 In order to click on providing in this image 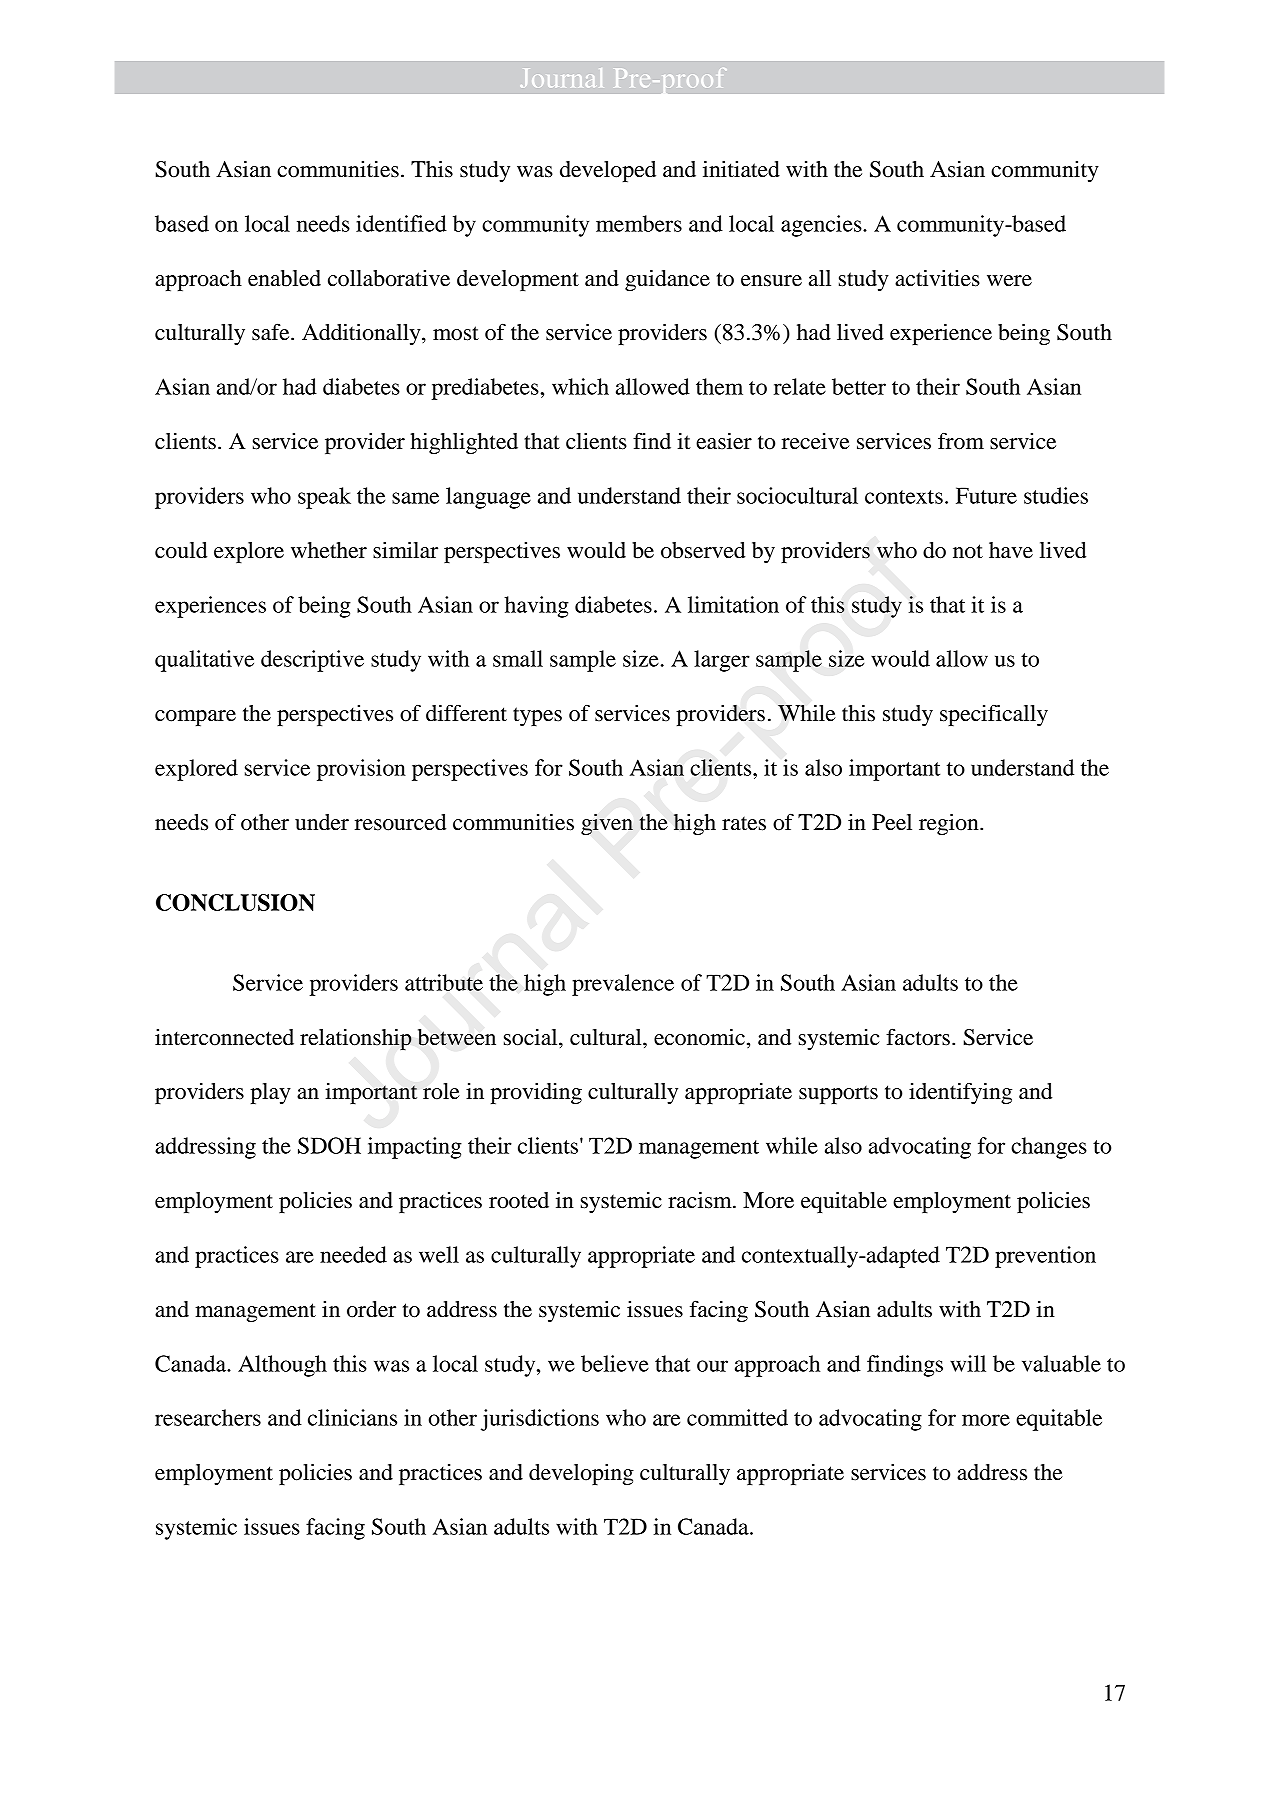, I will do `click(536, 1093)`.
